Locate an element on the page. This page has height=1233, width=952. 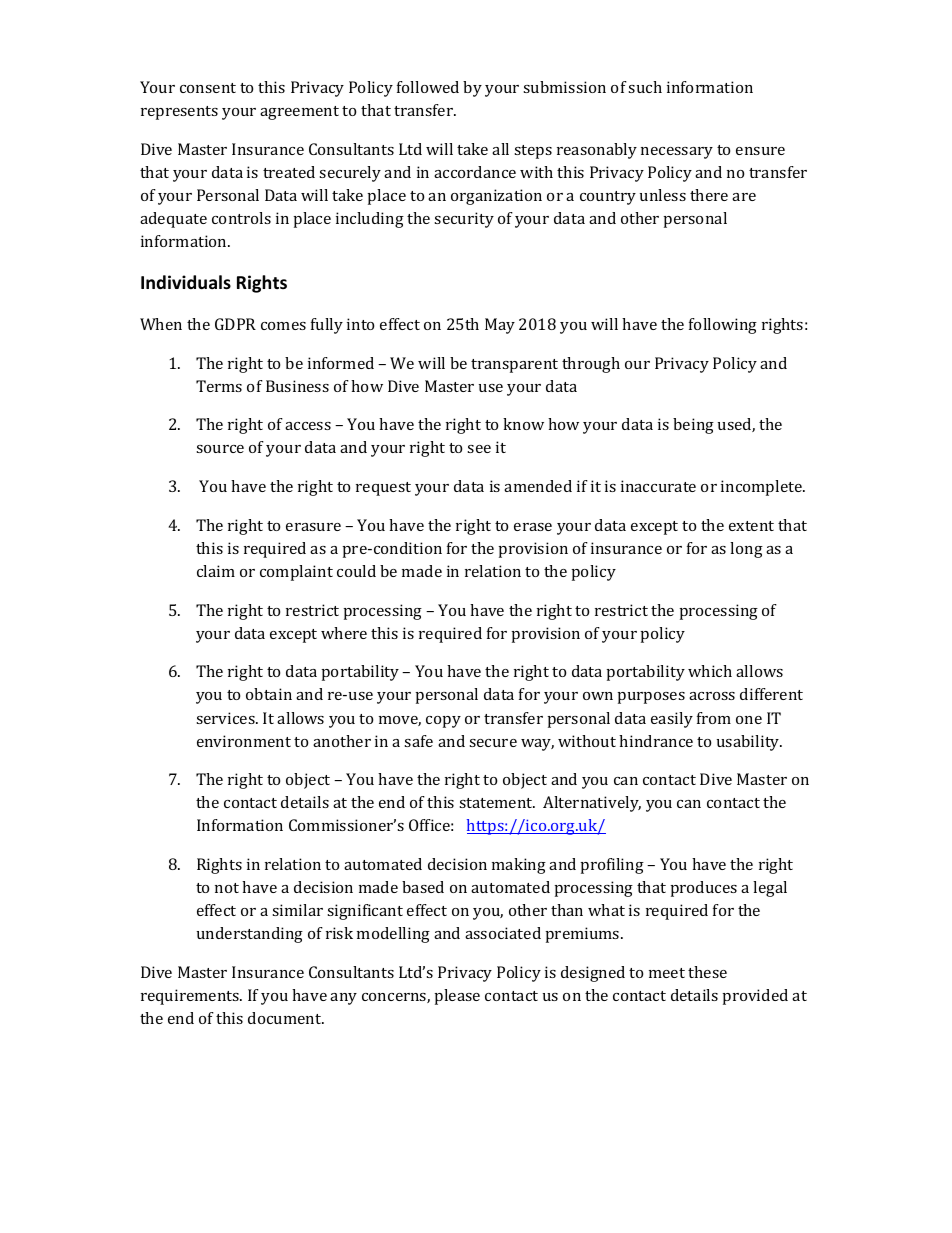
following is located at coordinates (723, 326).
